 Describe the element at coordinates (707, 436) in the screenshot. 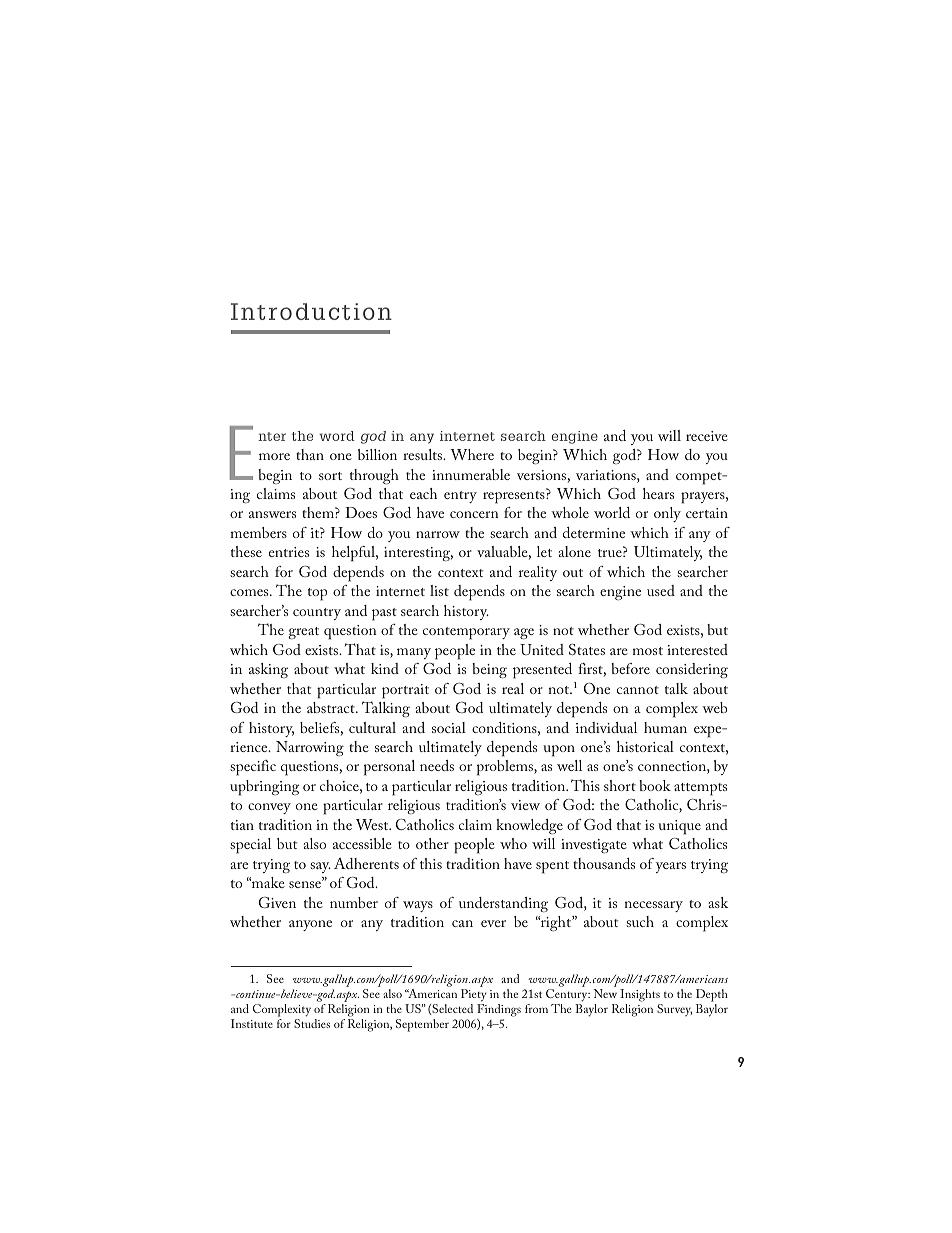

I see `receive` at that location.
